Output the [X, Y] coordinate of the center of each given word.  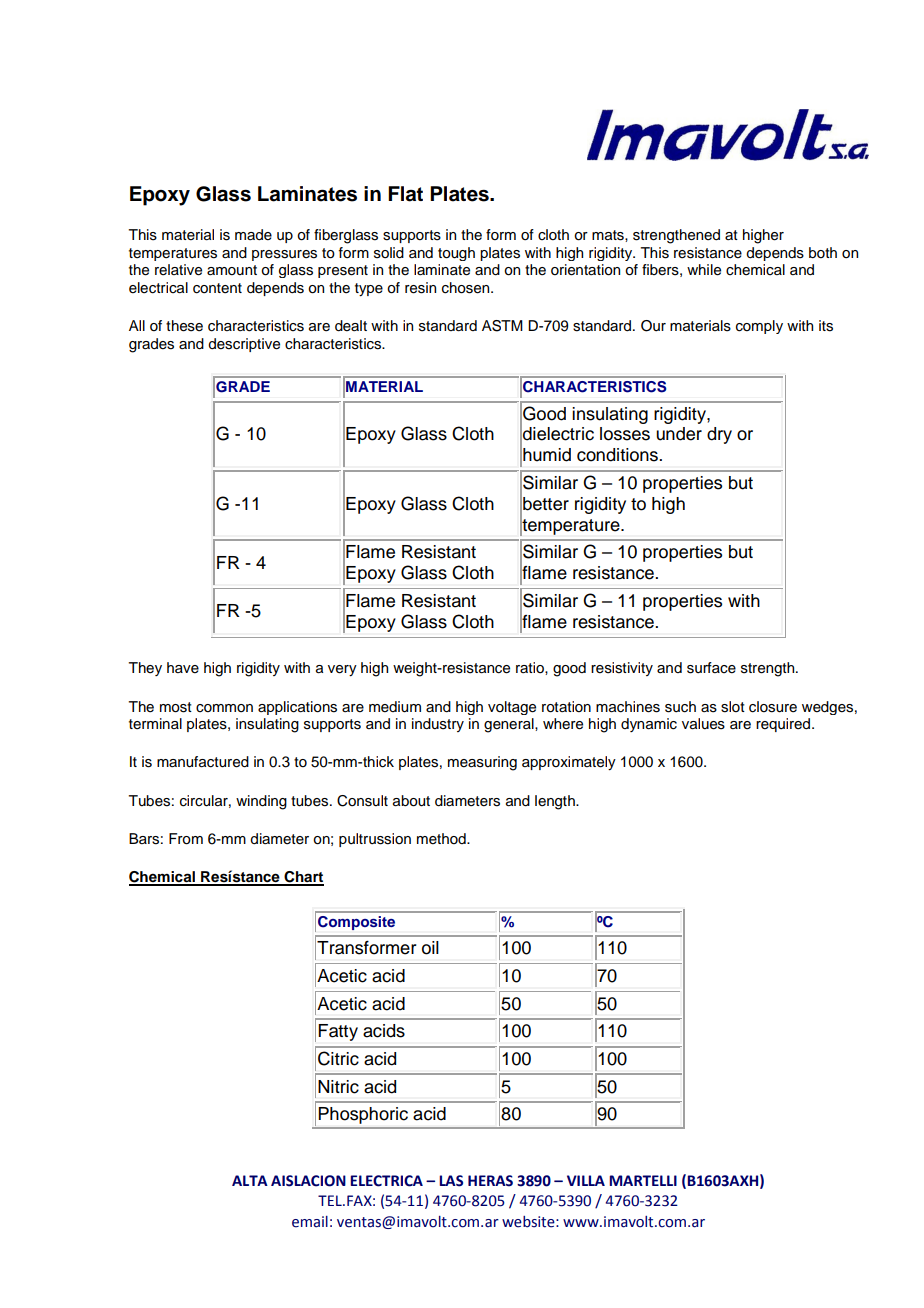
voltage [512, 708]
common [224, 708]
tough [456, 254]
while [704, 270]
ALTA [250, 1180]
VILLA [586, 1180]
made [253, 235]
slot [733, 707]
